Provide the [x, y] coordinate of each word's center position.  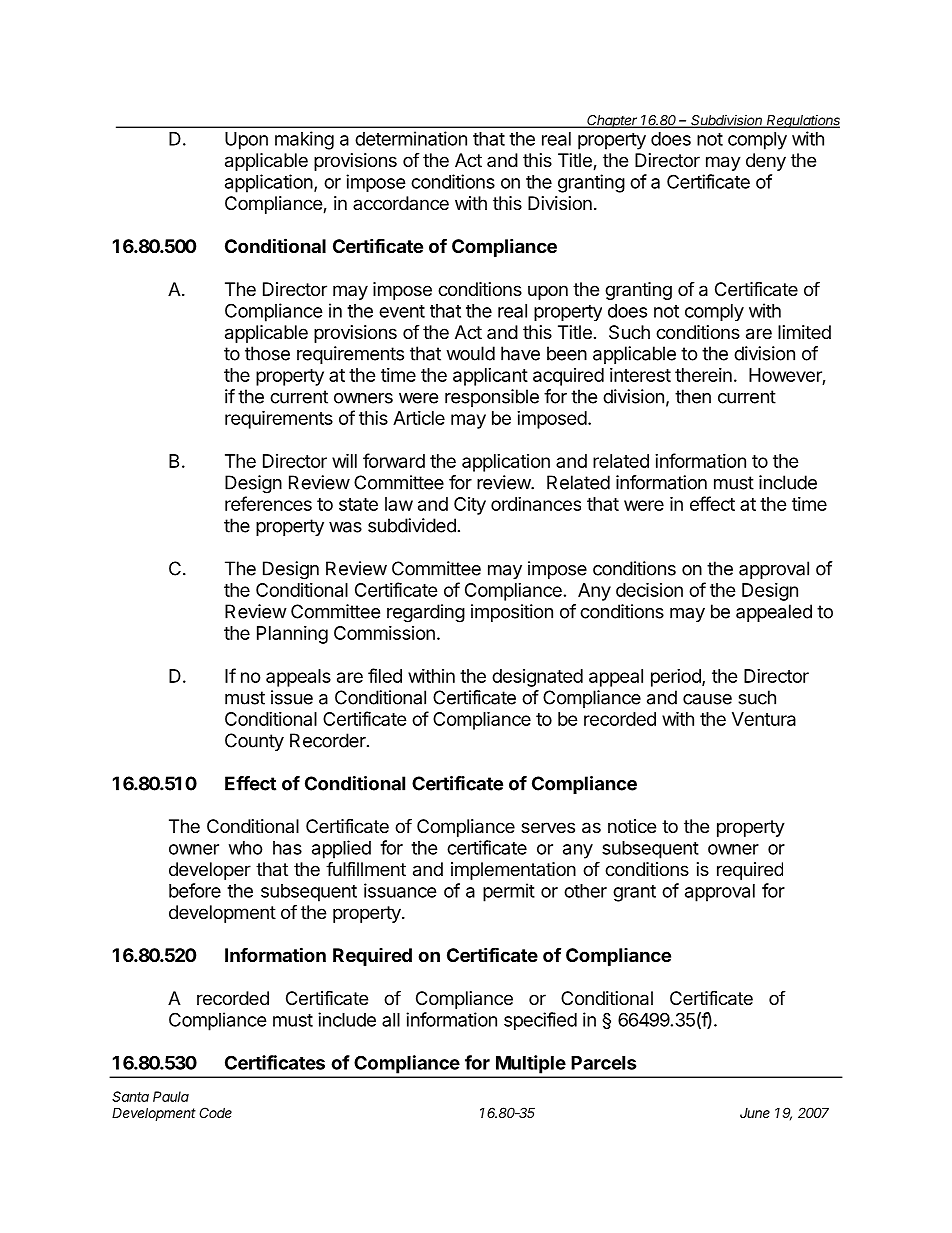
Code [215, 1112]
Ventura [764, 719]
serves [548, 827]
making [304, 140]
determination [411, 138]
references [268, 503]
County [254, 742]
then [693, 396]
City [470, 506]
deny [766, 162]
